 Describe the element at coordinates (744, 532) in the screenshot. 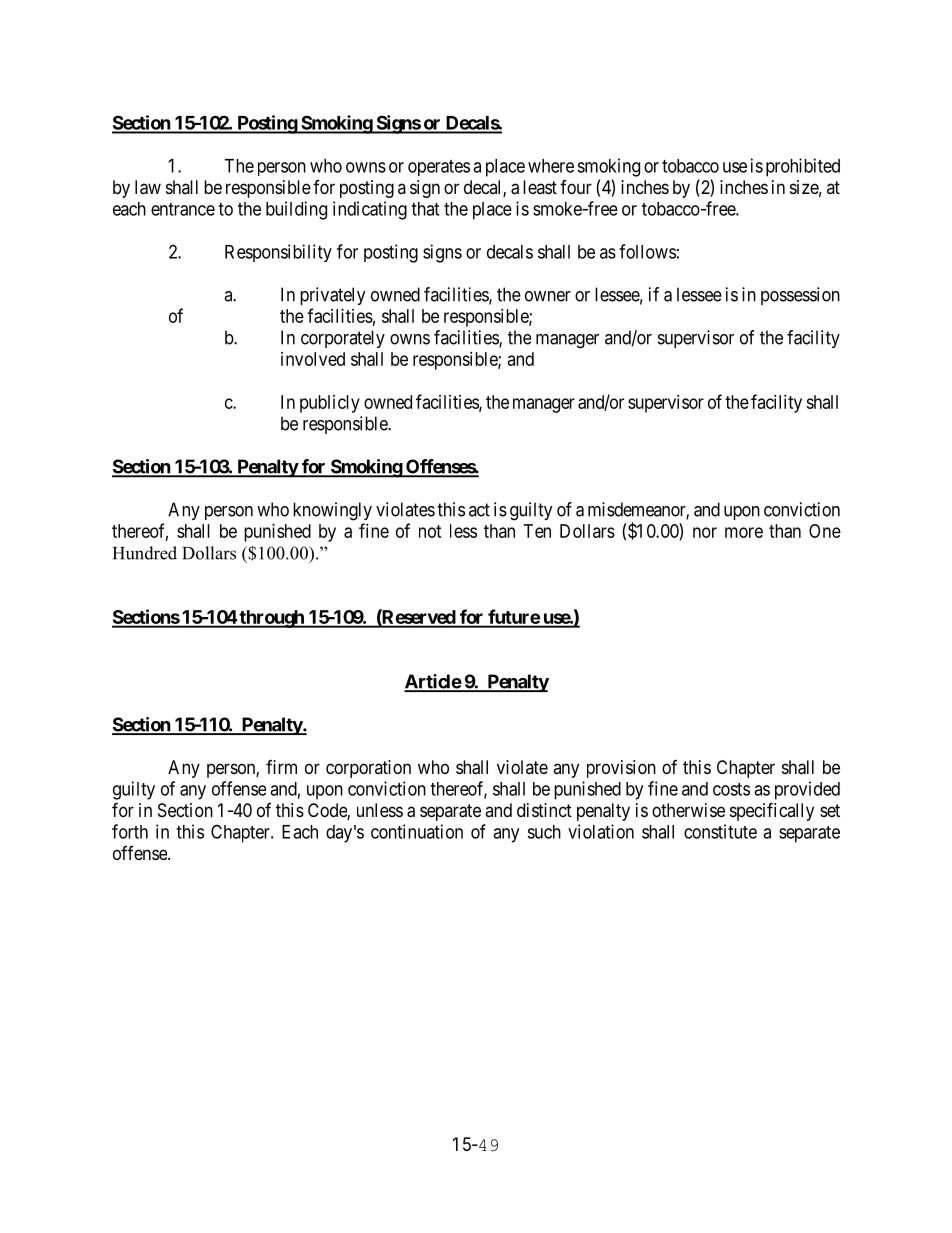

I see `more` at that location.
